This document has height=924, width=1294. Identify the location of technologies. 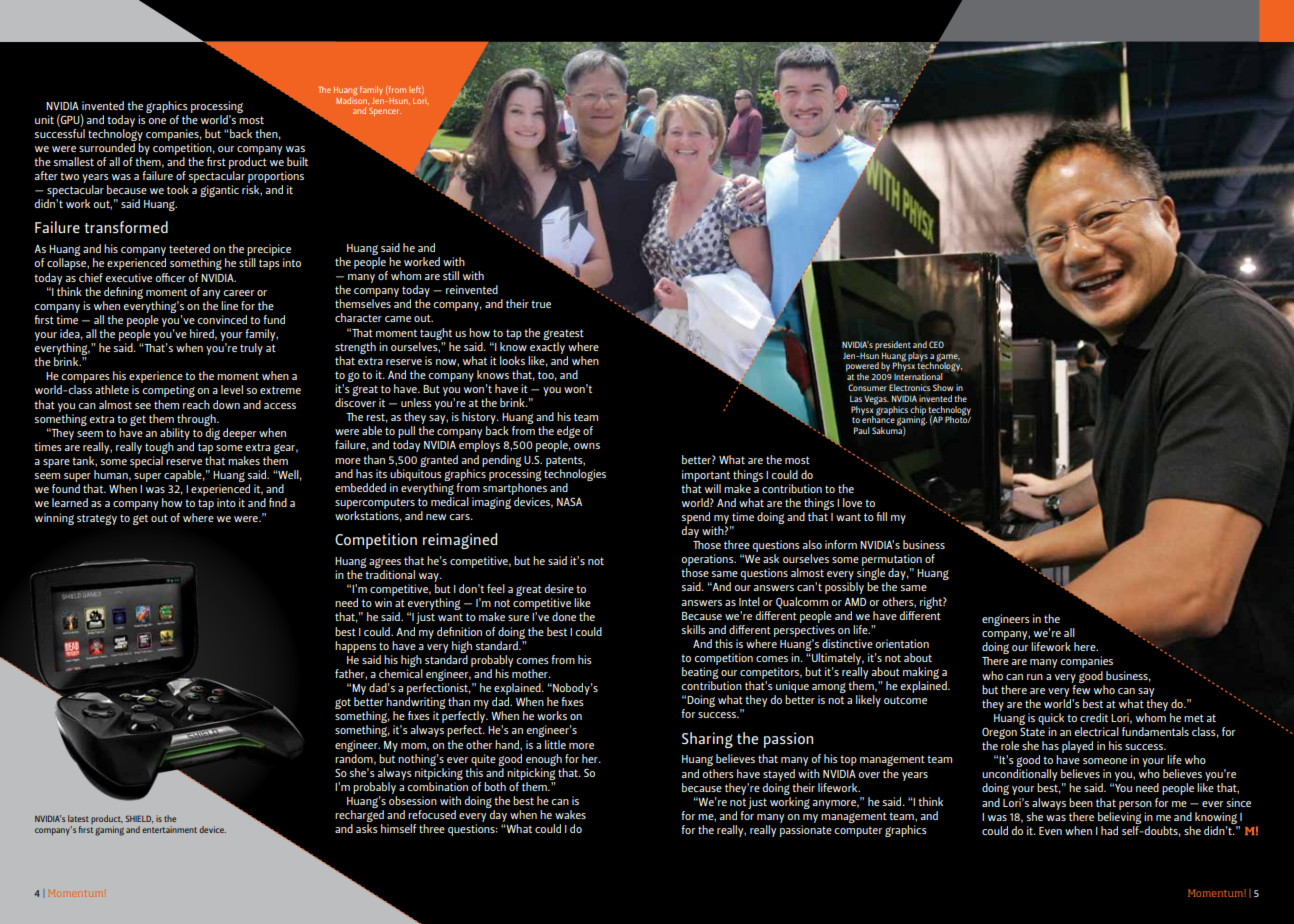
(575, 473).
